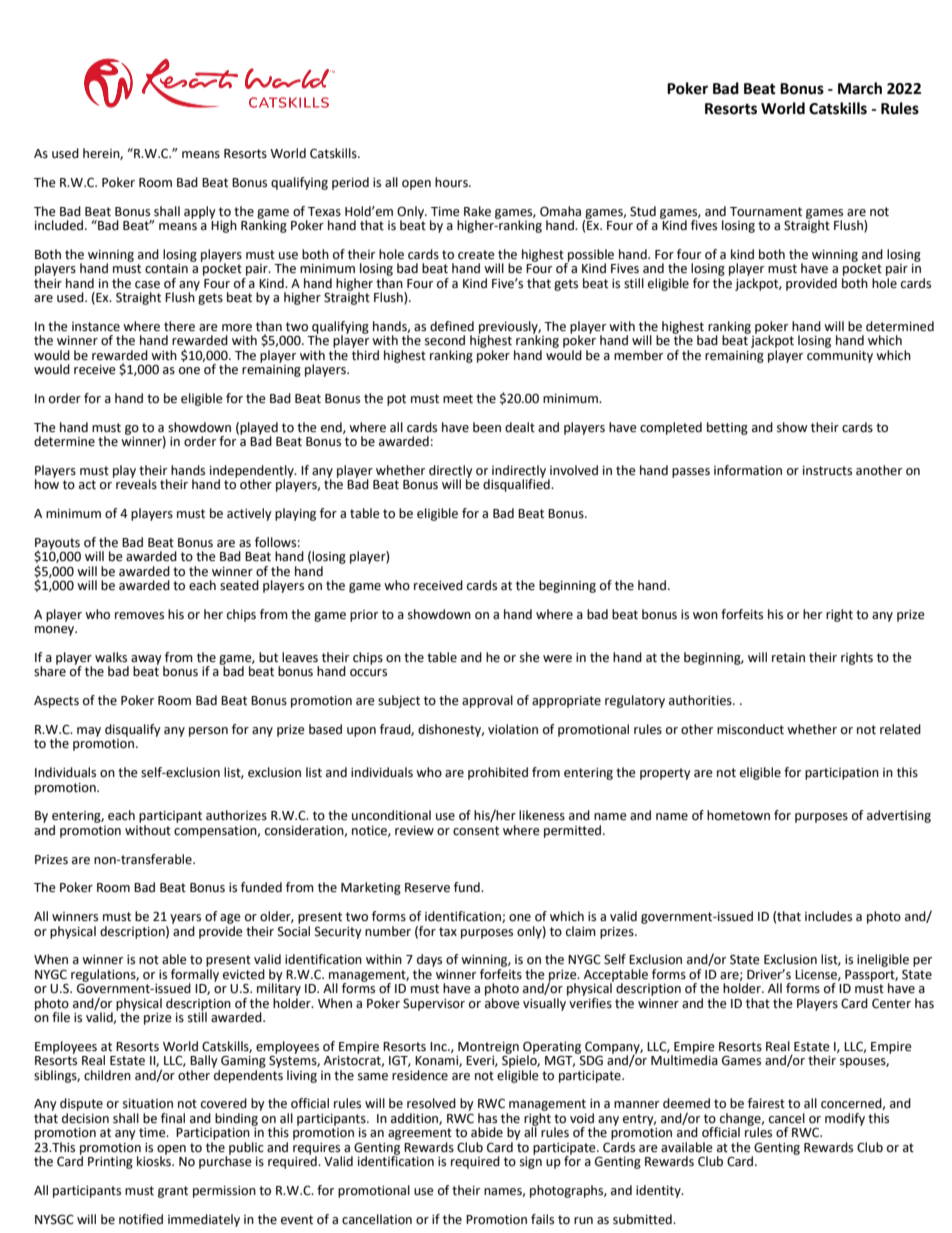  I want to click on there, so click(179, 326).
